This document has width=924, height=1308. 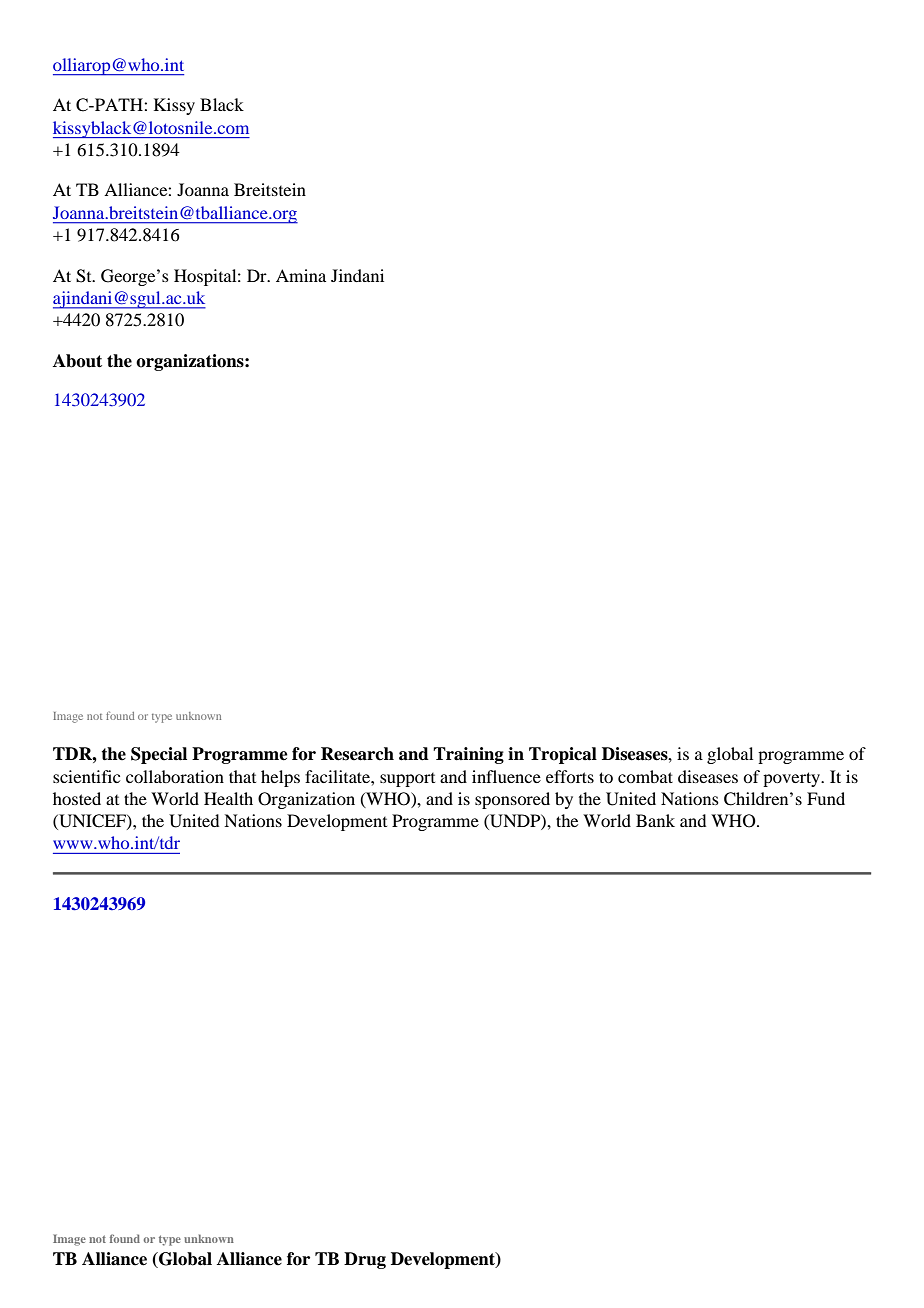 What do you see at coordinates (563, 755) in the document?
I see `Tropical` at bounding box center [563, 755].
